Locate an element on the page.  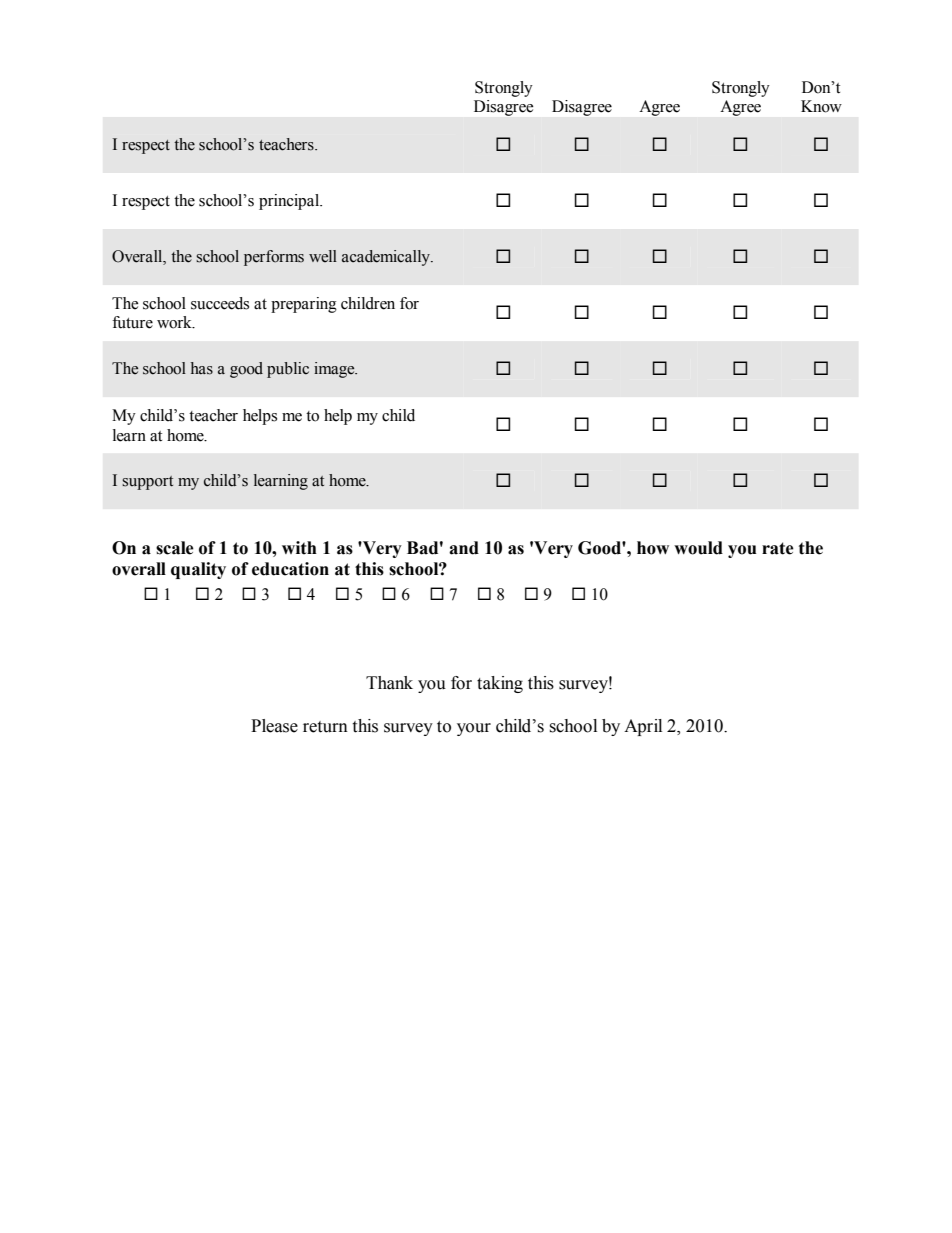
rate is located at coordinates (778, 548).
